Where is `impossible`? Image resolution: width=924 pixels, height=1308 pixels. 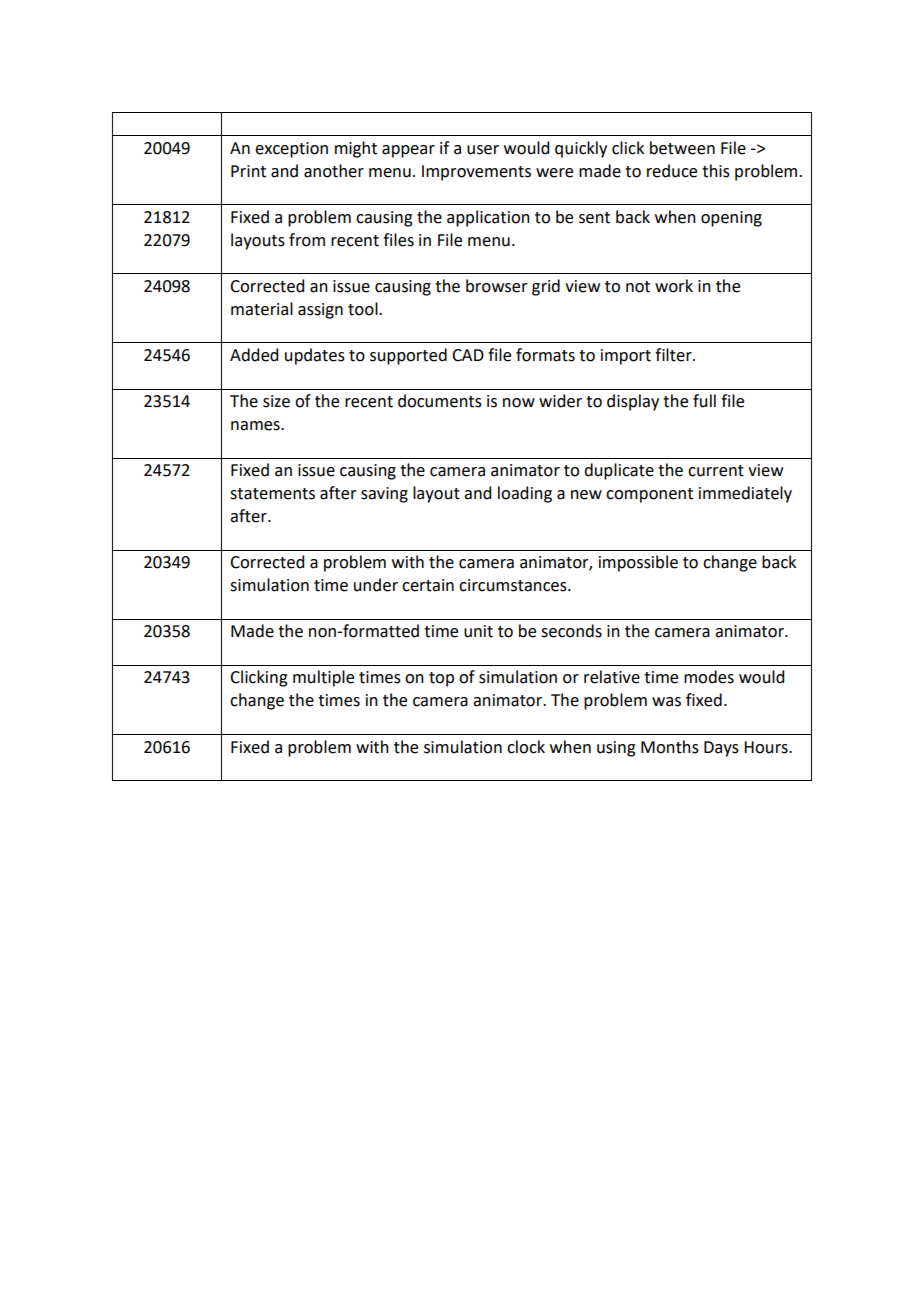 impossible is located at coordinates (638, 563).
